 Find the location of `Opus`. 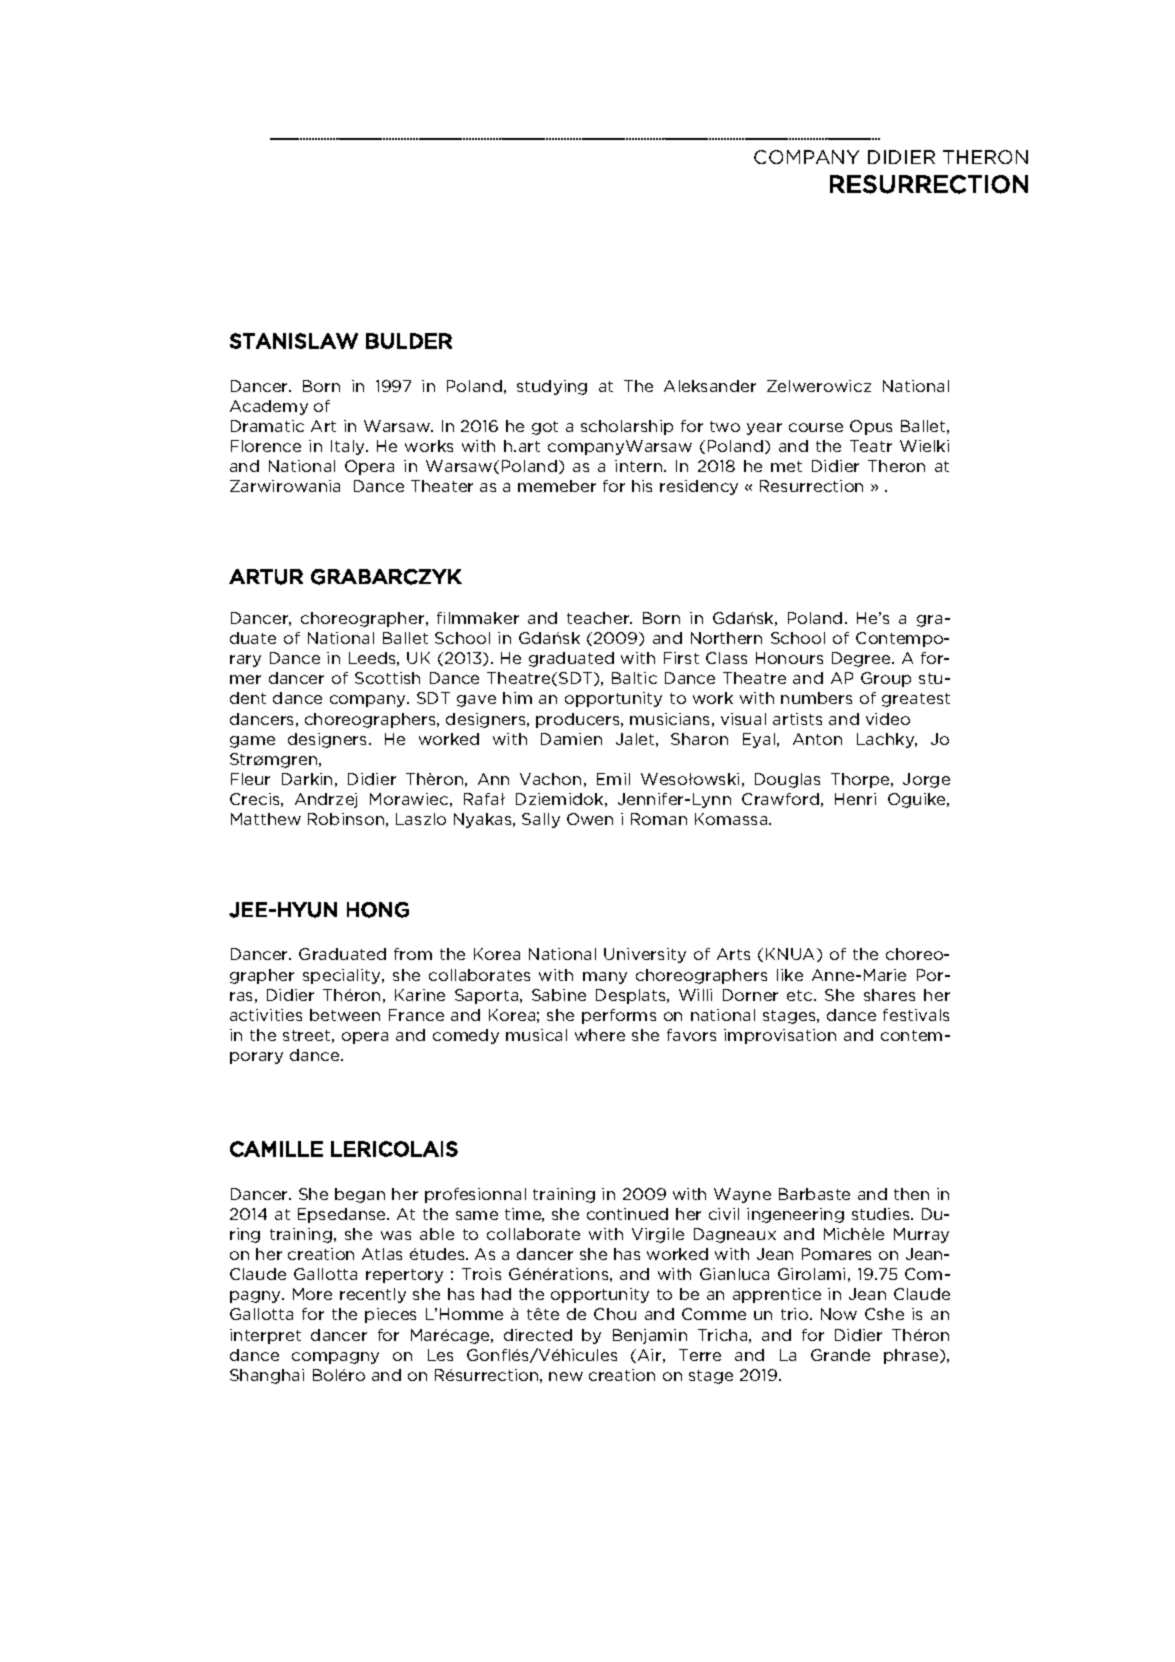

Opus is located at coordinates (871, 427).
